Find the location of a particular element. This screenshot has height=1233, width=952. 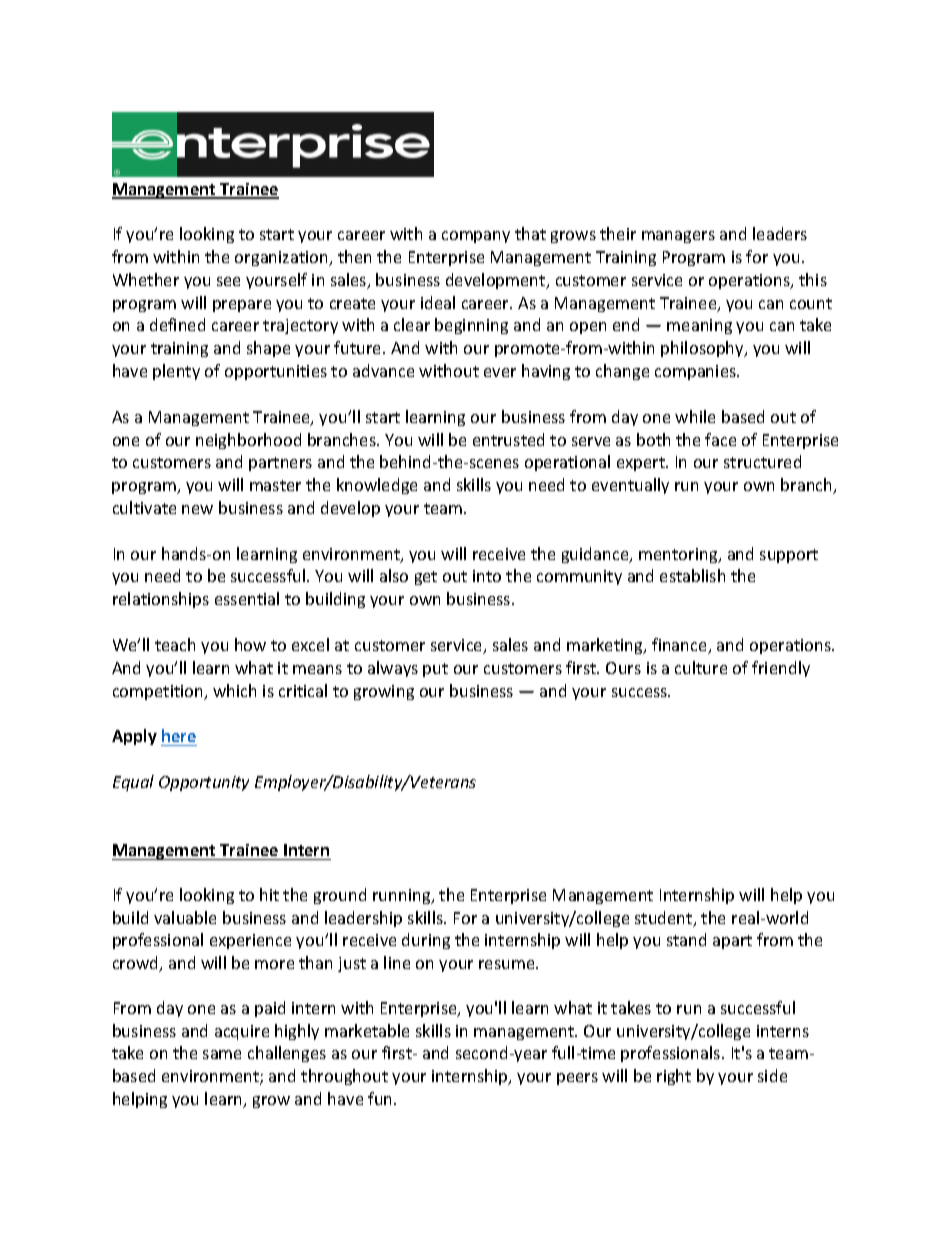

company is located at coordinates (476, 237).
